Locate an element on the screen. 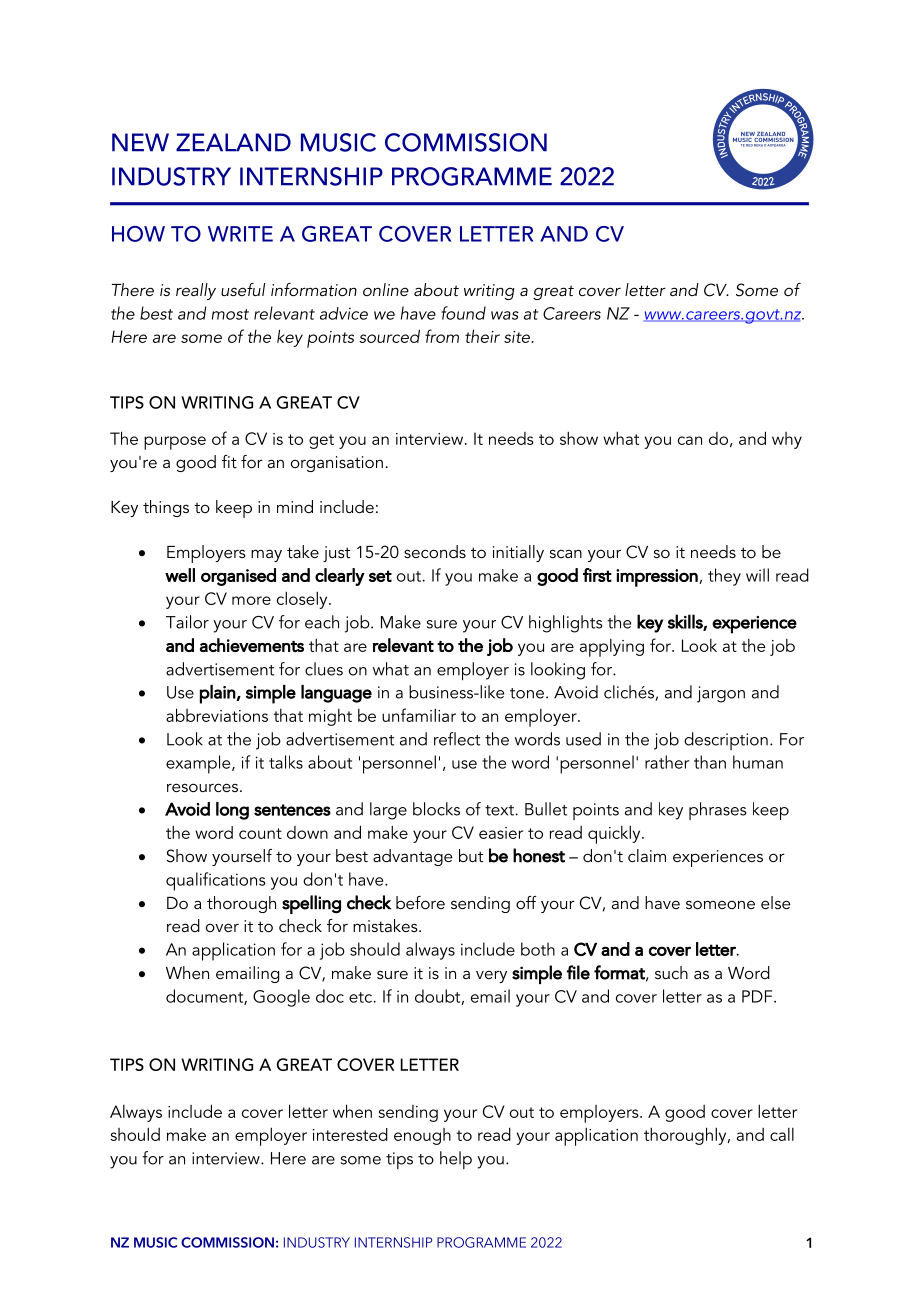 The width and height of the screenshot is (924, 1308). help is located at coordinates (456, 1160).
